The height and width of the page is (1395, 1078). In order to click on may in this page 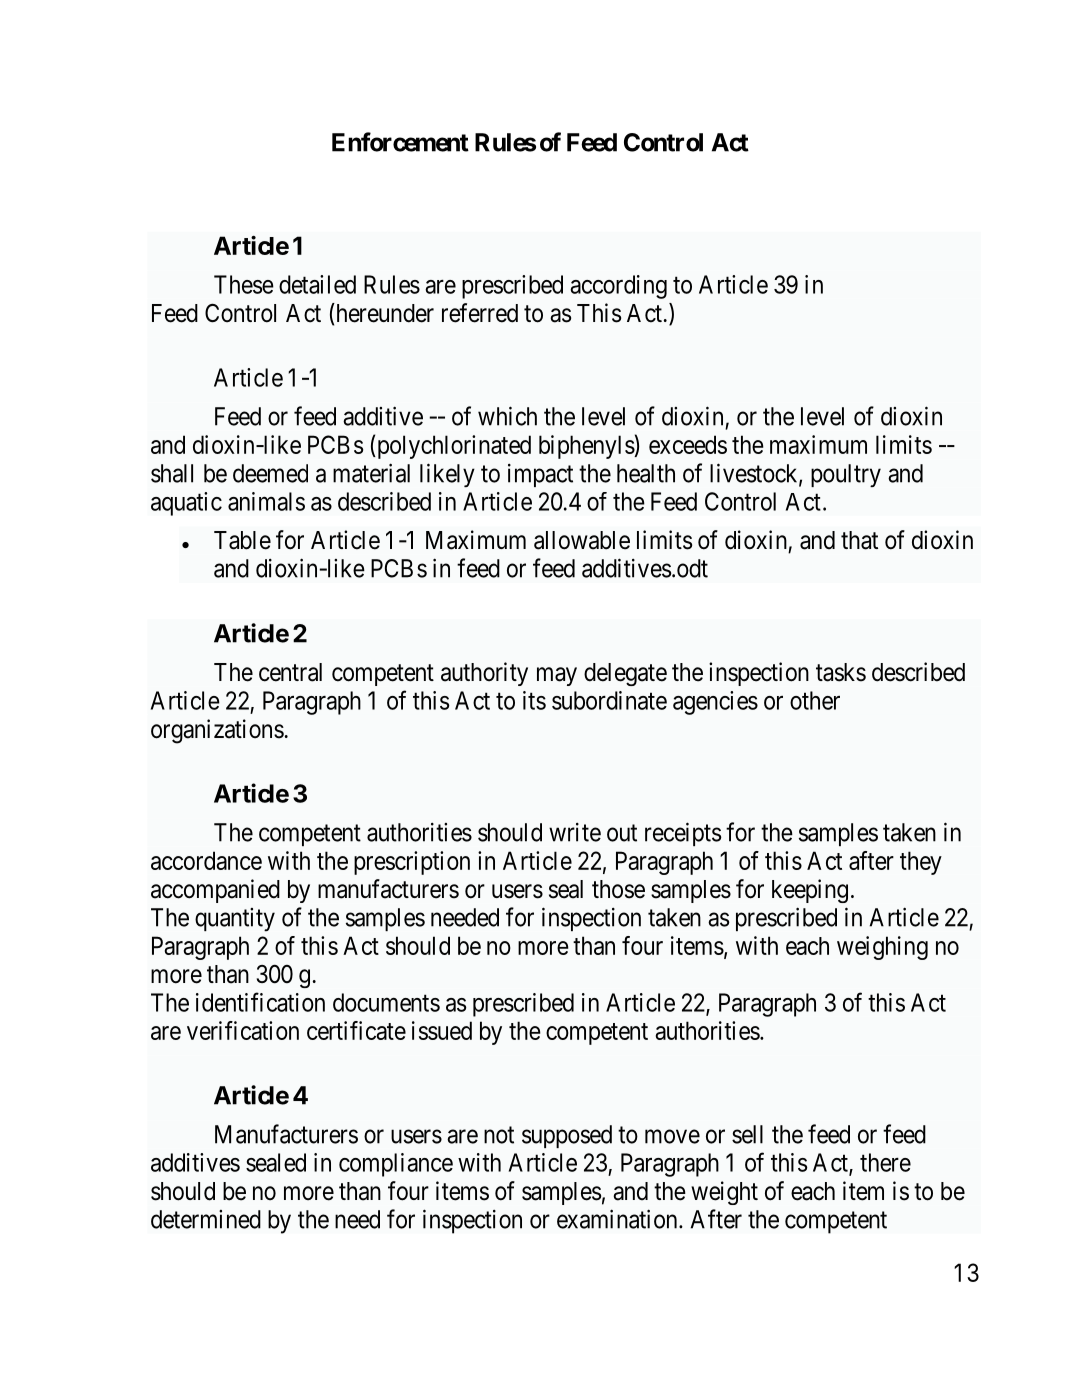, I will do `click(557, 676)`.
